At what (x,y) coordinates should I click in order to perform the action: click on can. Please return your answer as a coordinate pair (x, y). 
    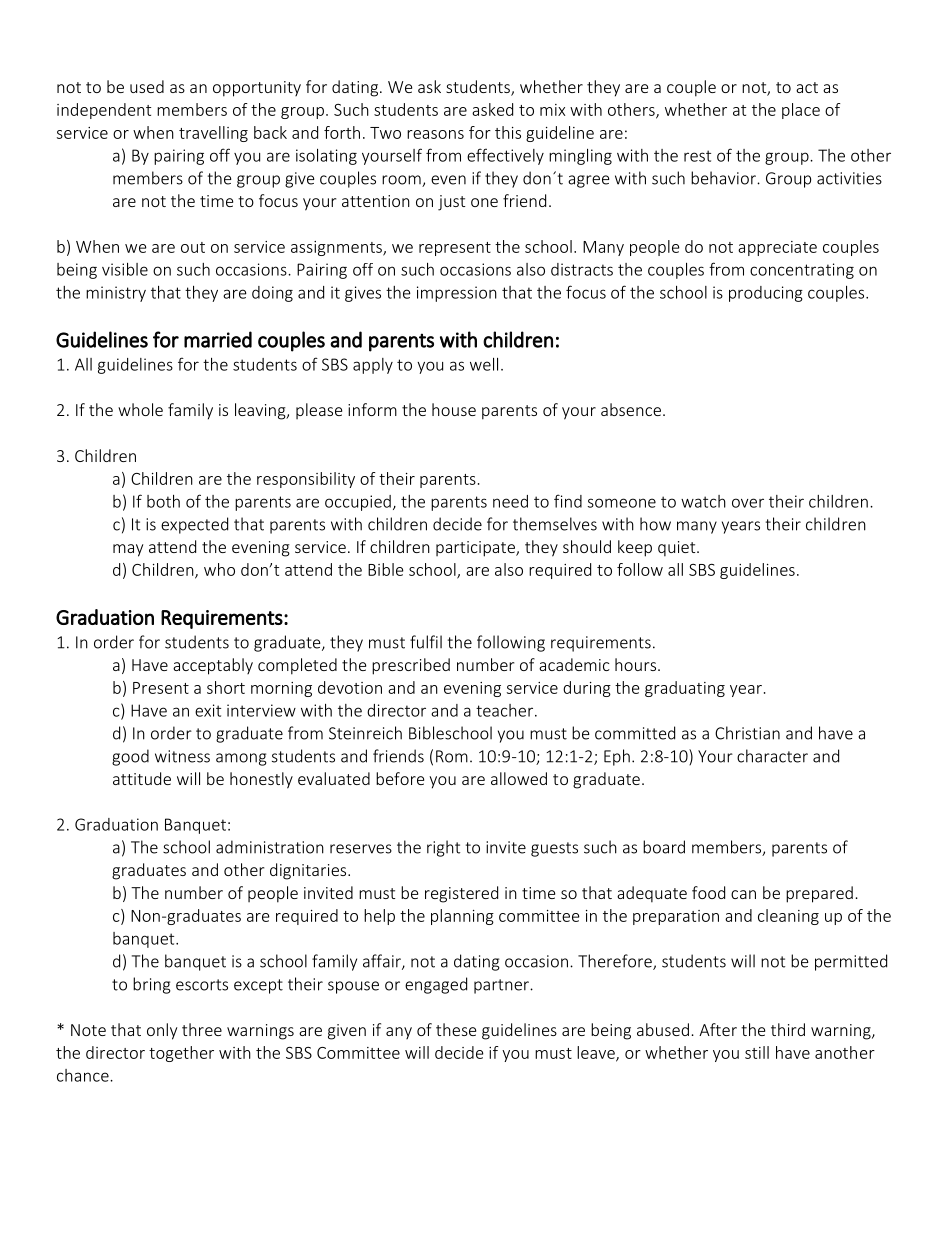
    Looking at the image, I should click on (743, 894).
